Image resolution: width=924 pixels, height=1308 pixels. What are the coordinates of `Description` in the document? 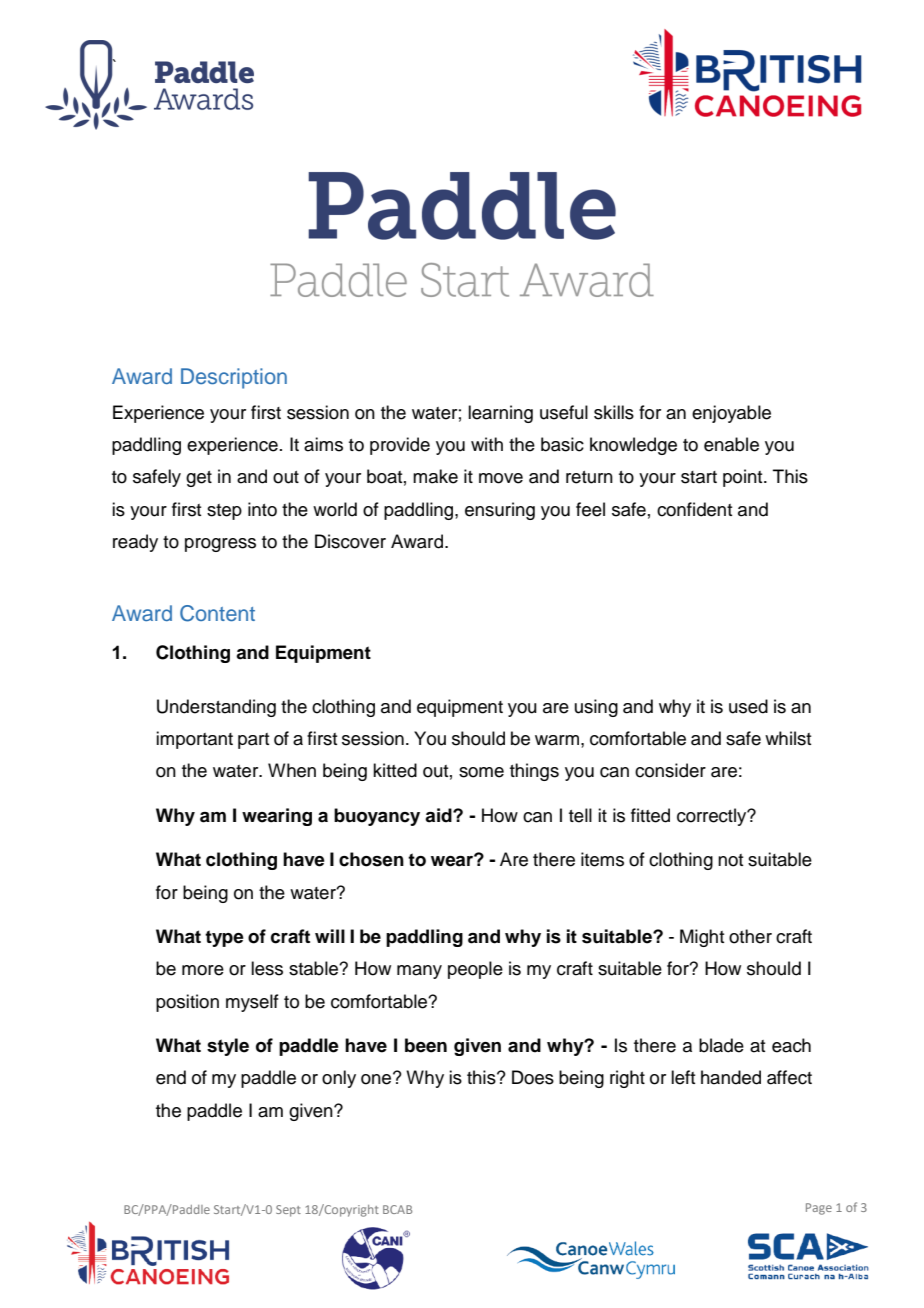 It's located at (234, 378).
